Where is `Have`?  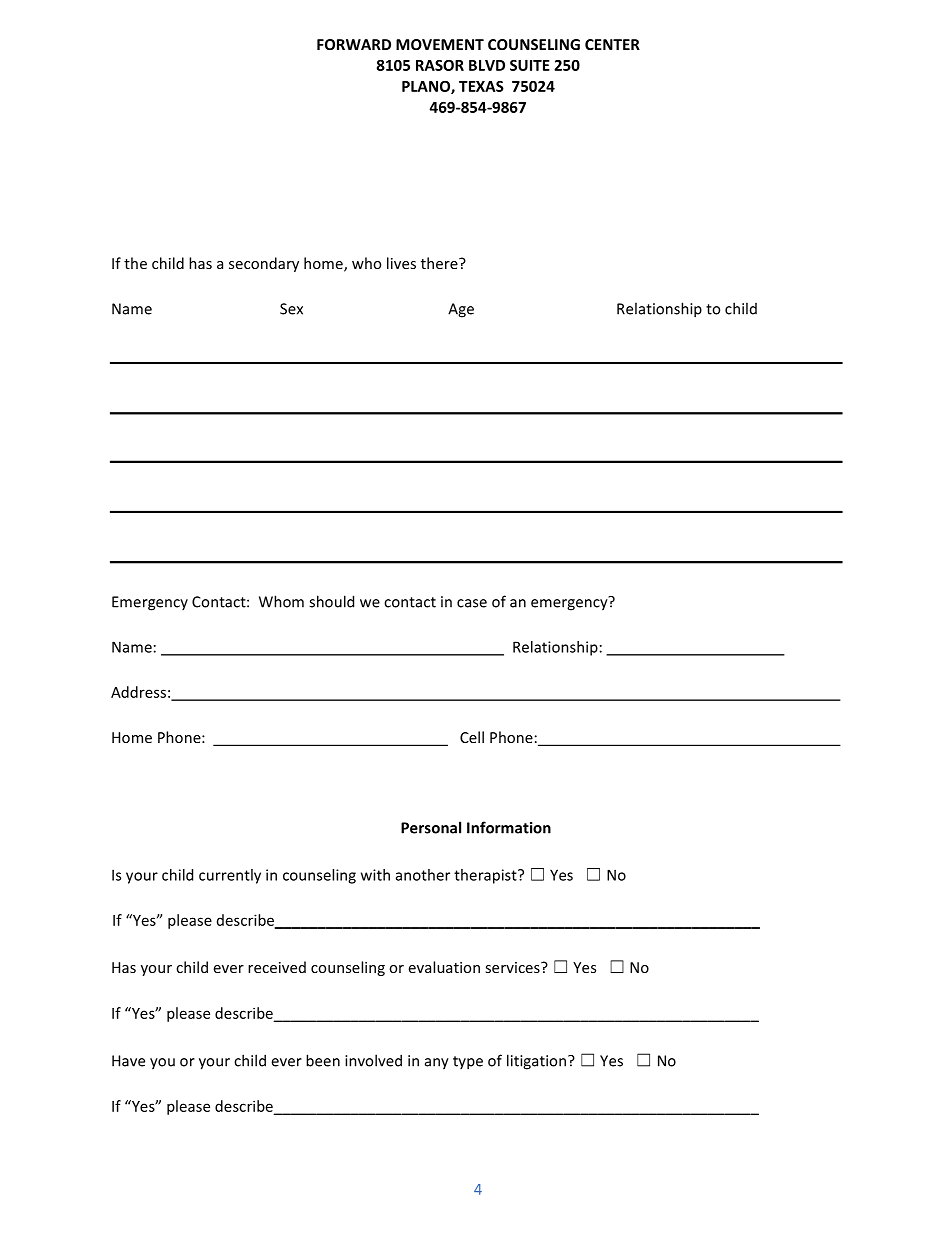 Have is located at coordinates (128, 1061).
